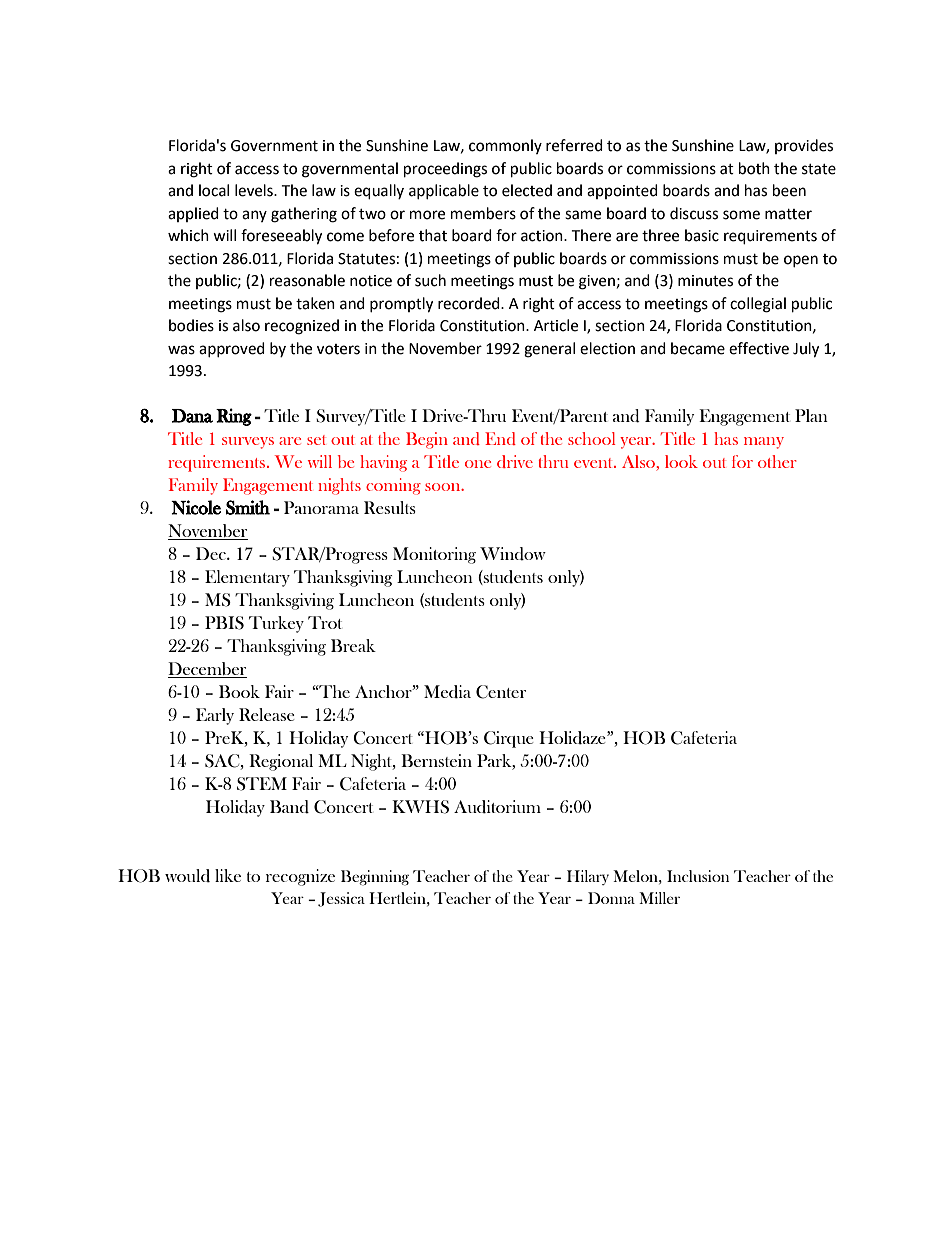  Describe the element at coordinates (500, 438) in the screenshot. I see `End` at that location.
